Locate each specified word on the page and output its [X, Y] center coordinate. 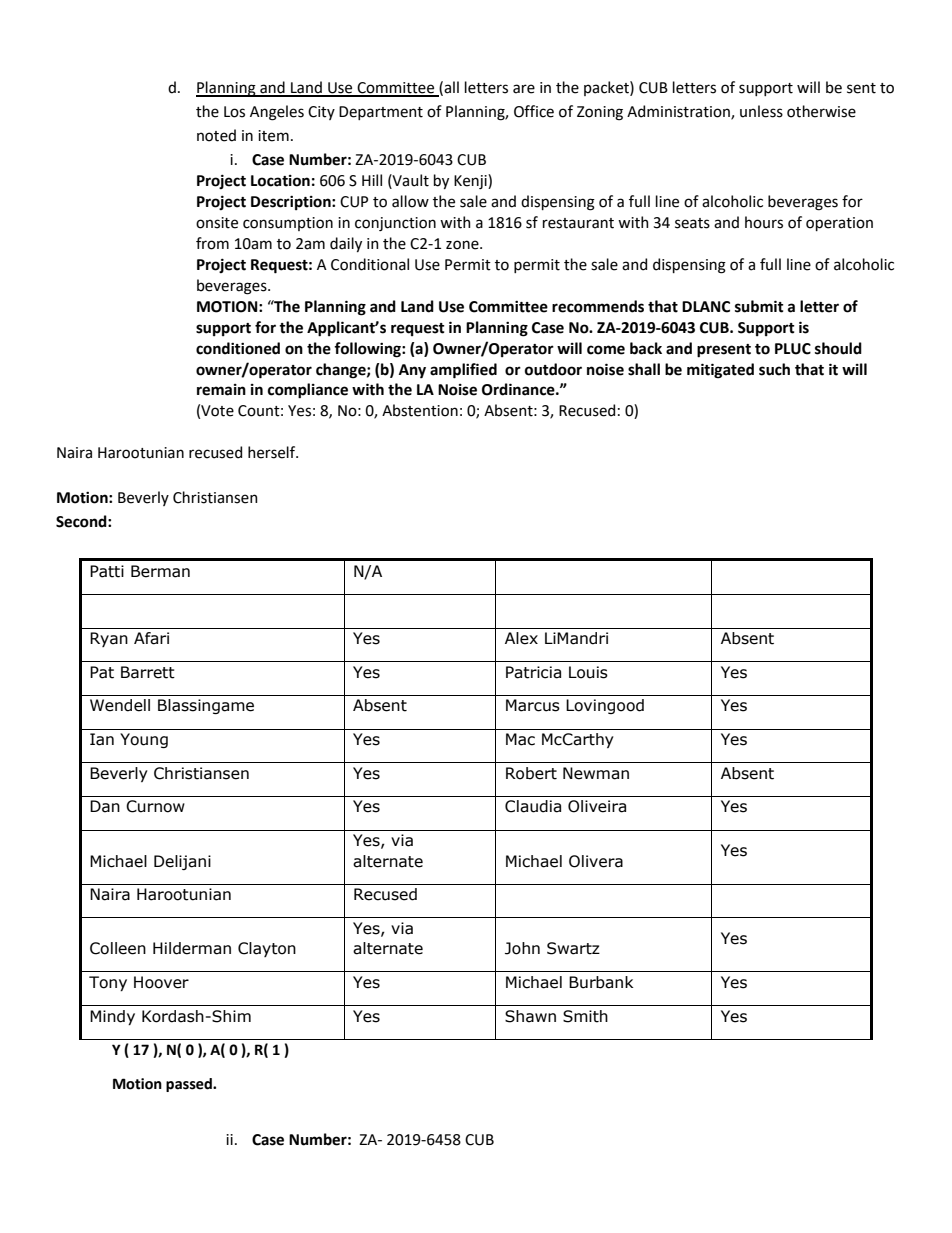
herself [273, 452]
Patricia [533, 672]
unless [761, 111]
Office [534, 111]
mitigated [720, 371]
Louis [588, 672]
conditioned [238, 348]
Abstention [420, 410]
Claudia [533, 806]
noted [216, 135]
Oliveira [597, 806]
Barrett [148, 672]
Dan [105, 806]
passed [190, 1085]
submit [759, 306]
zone [463, 245]
